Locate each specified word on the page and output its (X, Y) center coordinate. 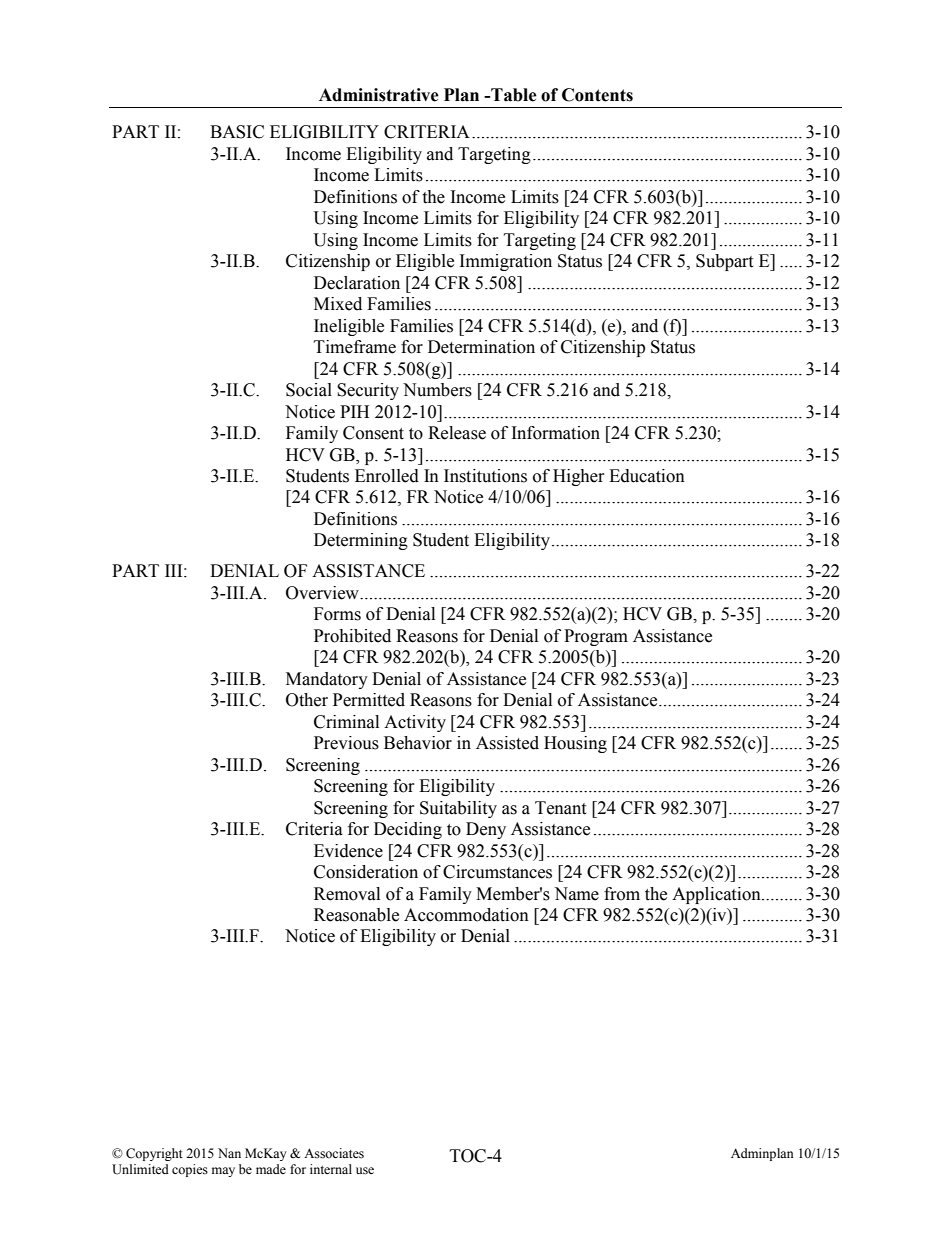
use (365, 1171)
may (223, 1172)
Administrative (379, 95)
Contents (597, 95)
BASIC (237, 132)
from (622, 894)
